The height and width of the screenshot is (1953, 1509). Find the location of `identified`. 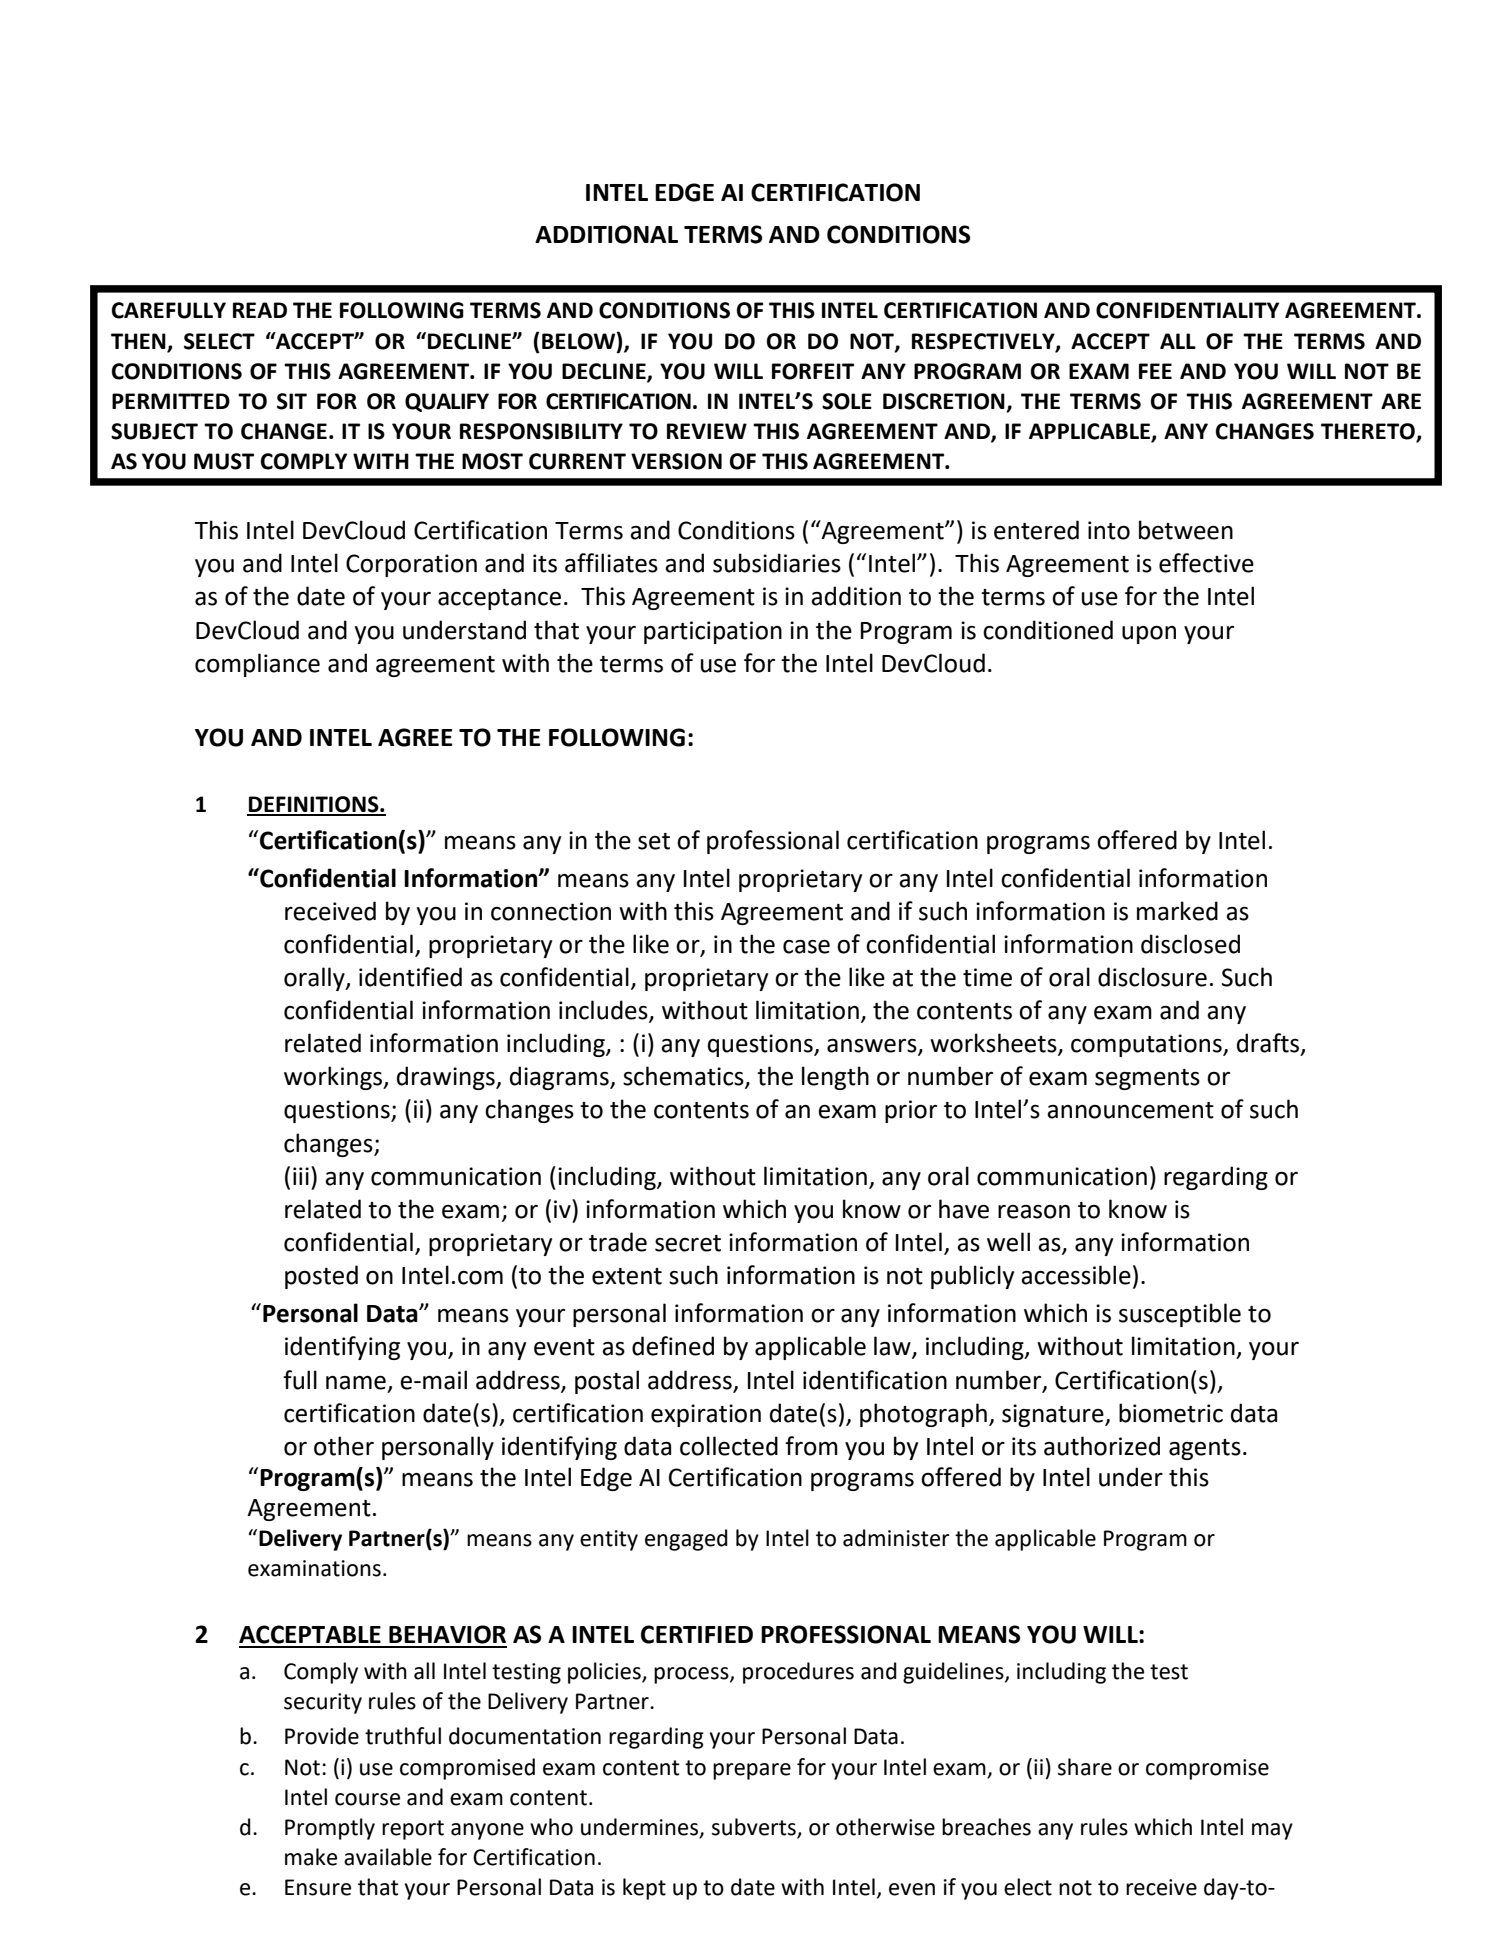

identified is located at coordinates (410, 977).
